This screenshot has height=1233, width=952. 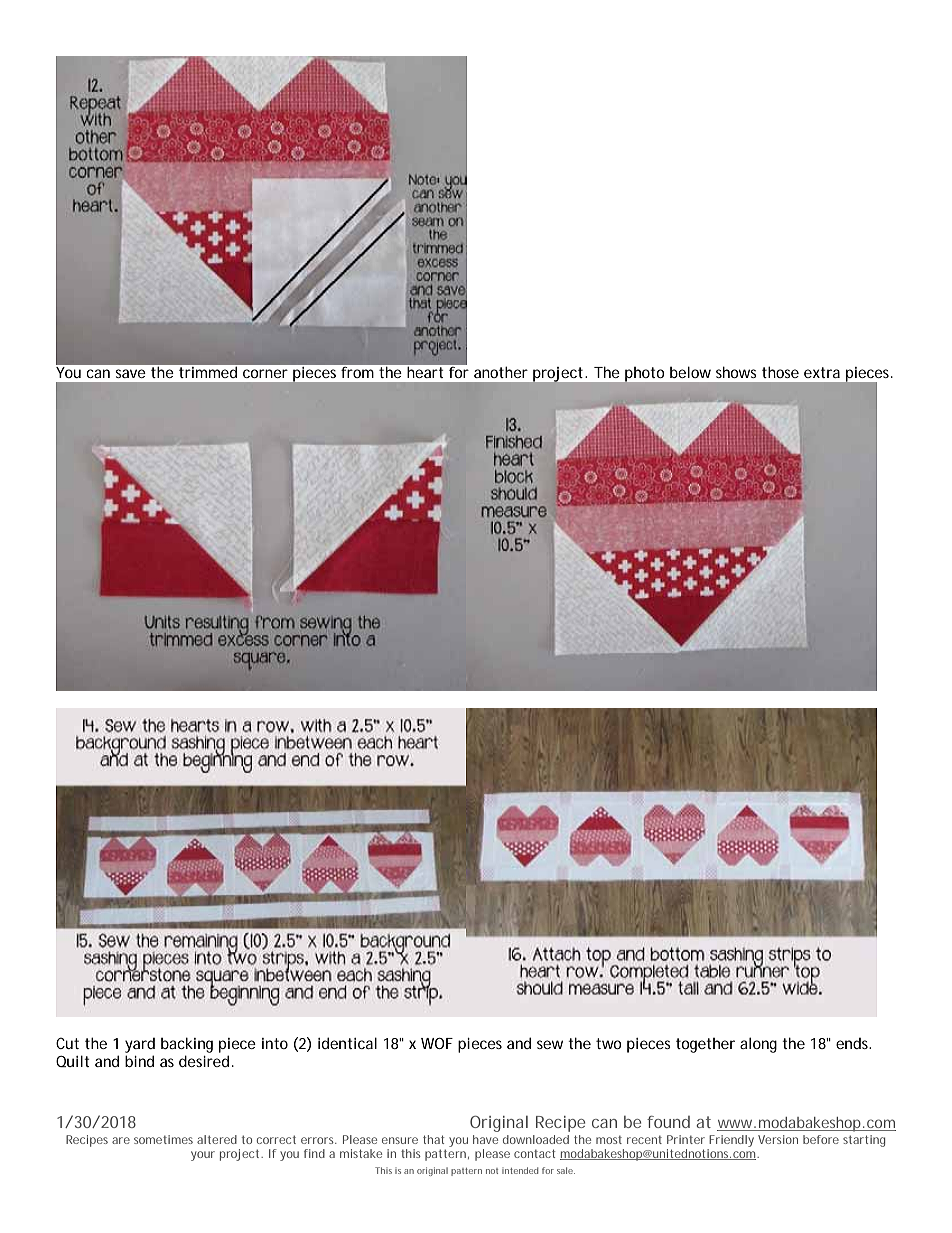 I want to click on those, so click(x=780, y=372).
